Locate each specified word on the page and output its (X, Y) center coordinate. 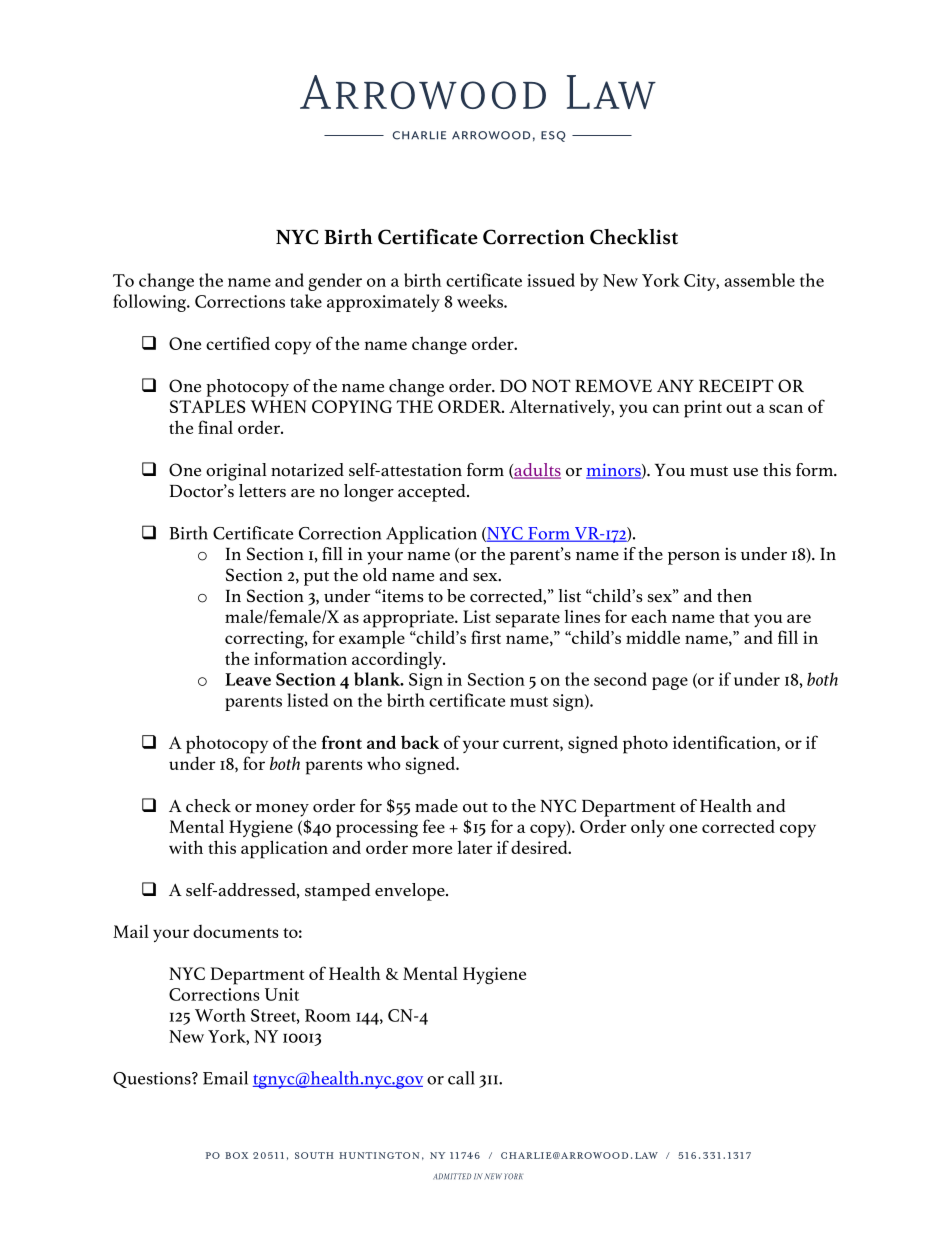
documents (236, 931)
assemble (759, 280)
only (648, 828)
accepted (433, 493)
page (670, 683)
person (694, 558)
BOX (236, 1155)
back (420, 742)
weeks (481, 301)
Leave (248, 679)
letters (262, 490)
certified (238, 343)
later (475, 847)
